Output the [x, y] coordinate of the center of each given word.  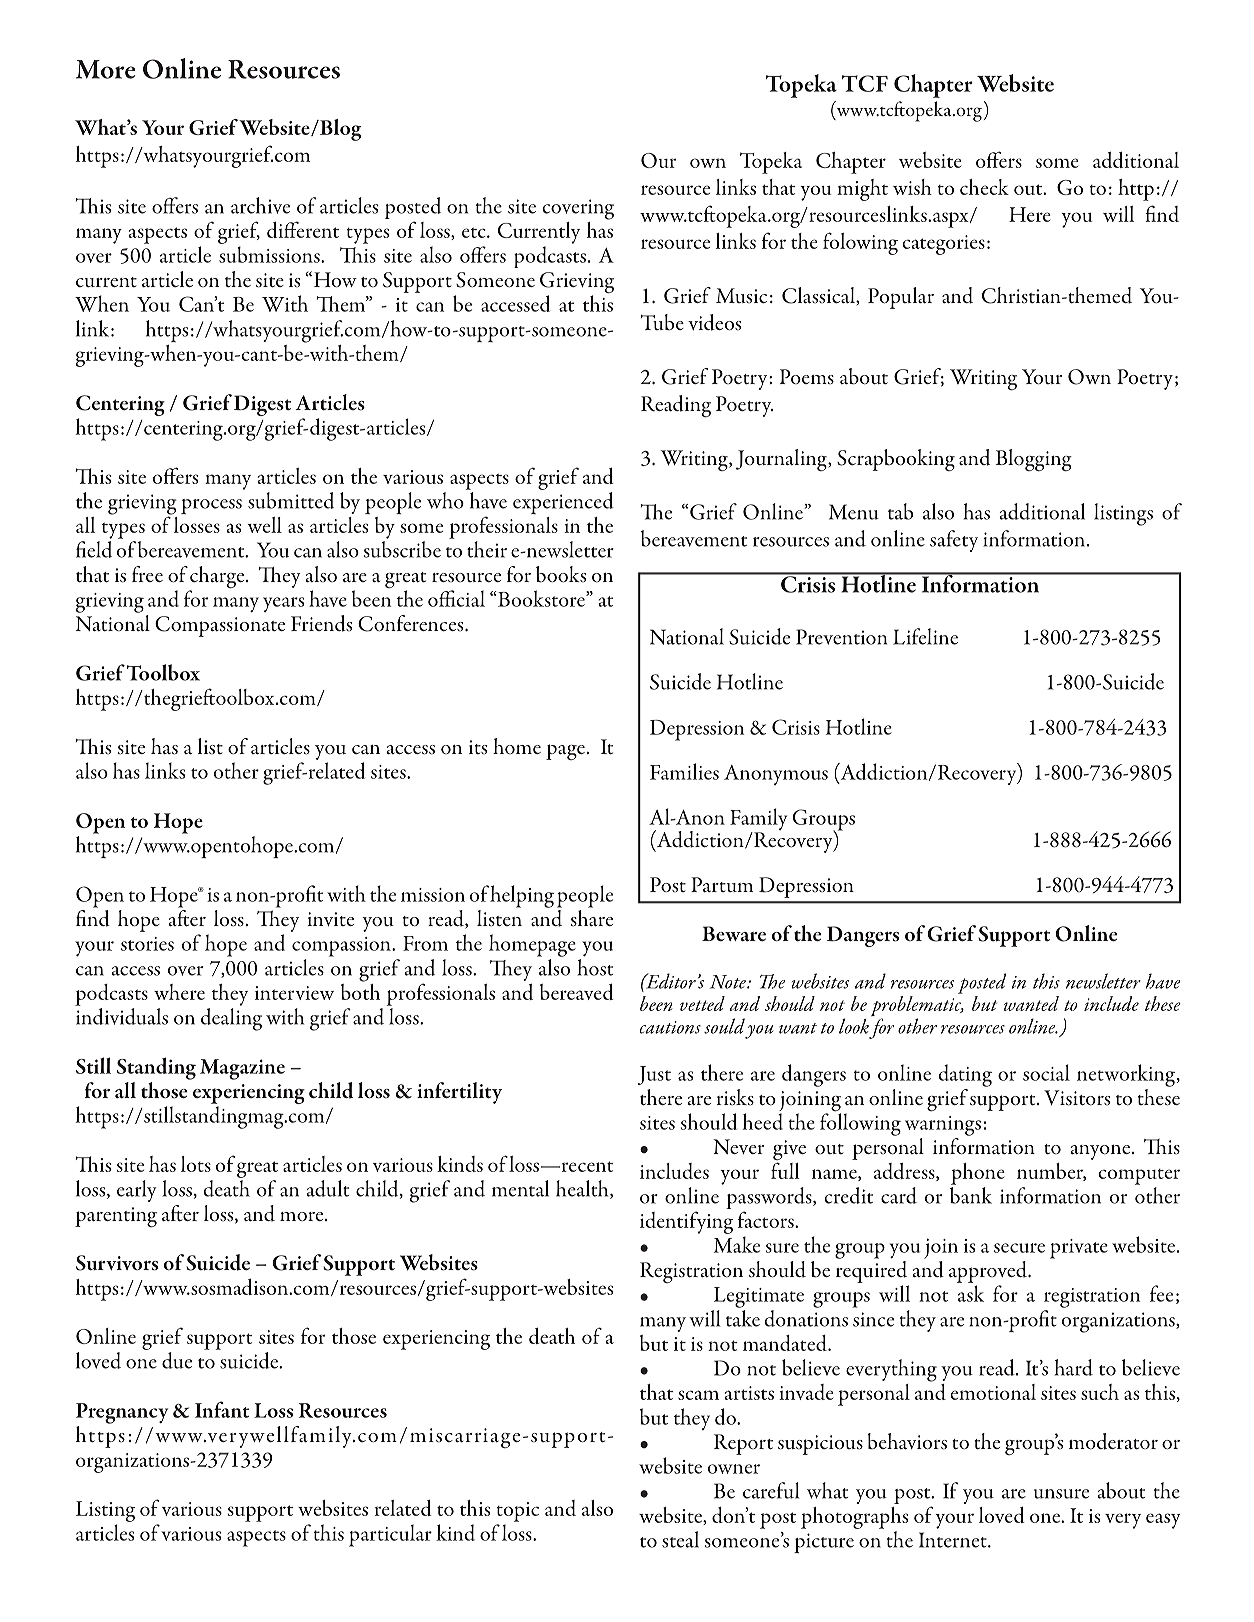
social [1046, 1072]
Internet [954, 1540]
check [984, 187]
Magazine [242, 1069]
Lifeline [925, 636]
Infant [222, 1409]
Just [654, 1075]
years [283, 604]
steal [680, 1539]
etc [475, 233]
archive [260, 205]
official [456, 598]
